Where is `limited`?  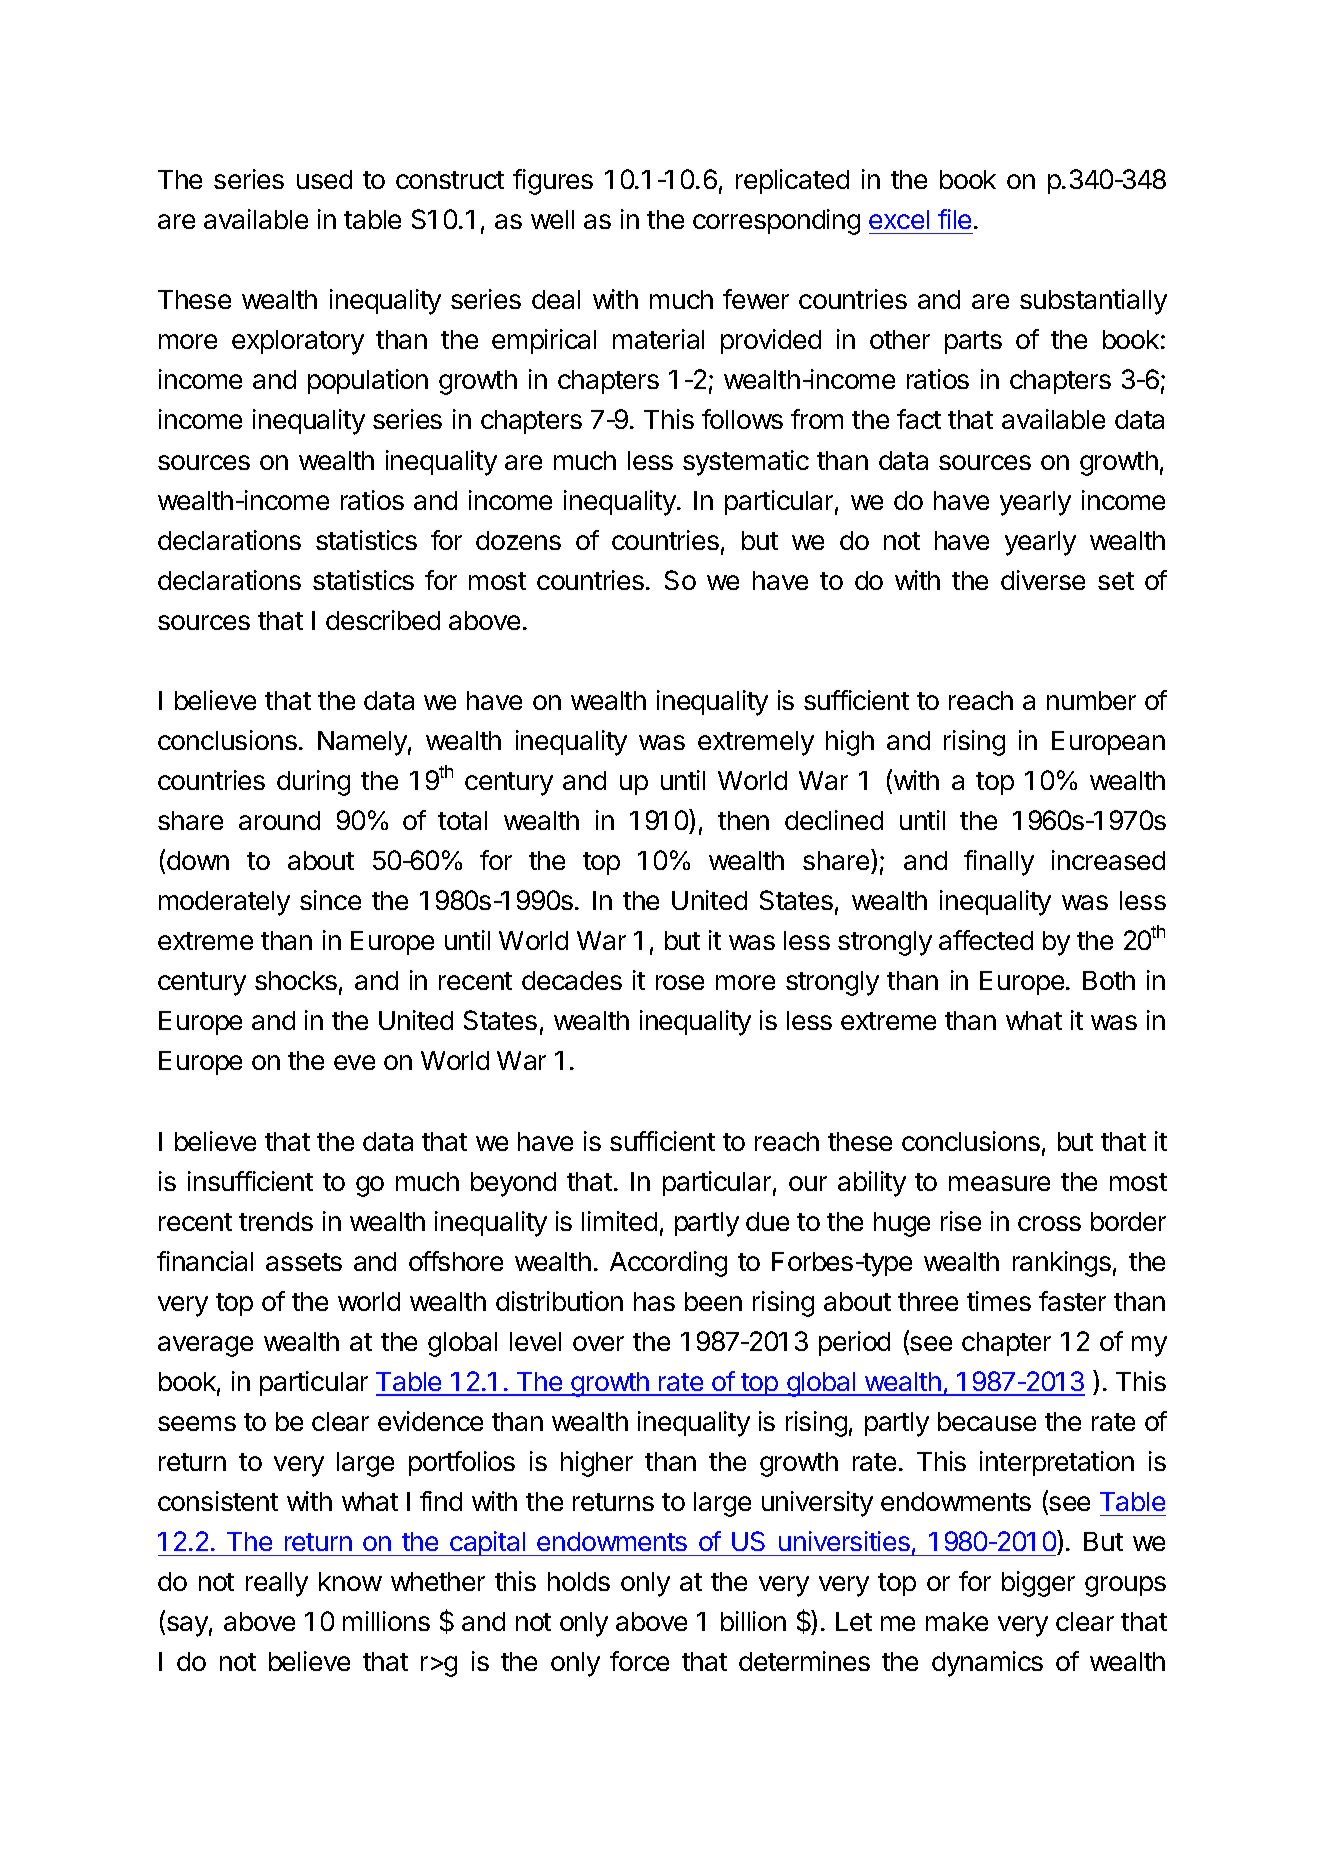
limited is located at coordinates (619, 1221).
